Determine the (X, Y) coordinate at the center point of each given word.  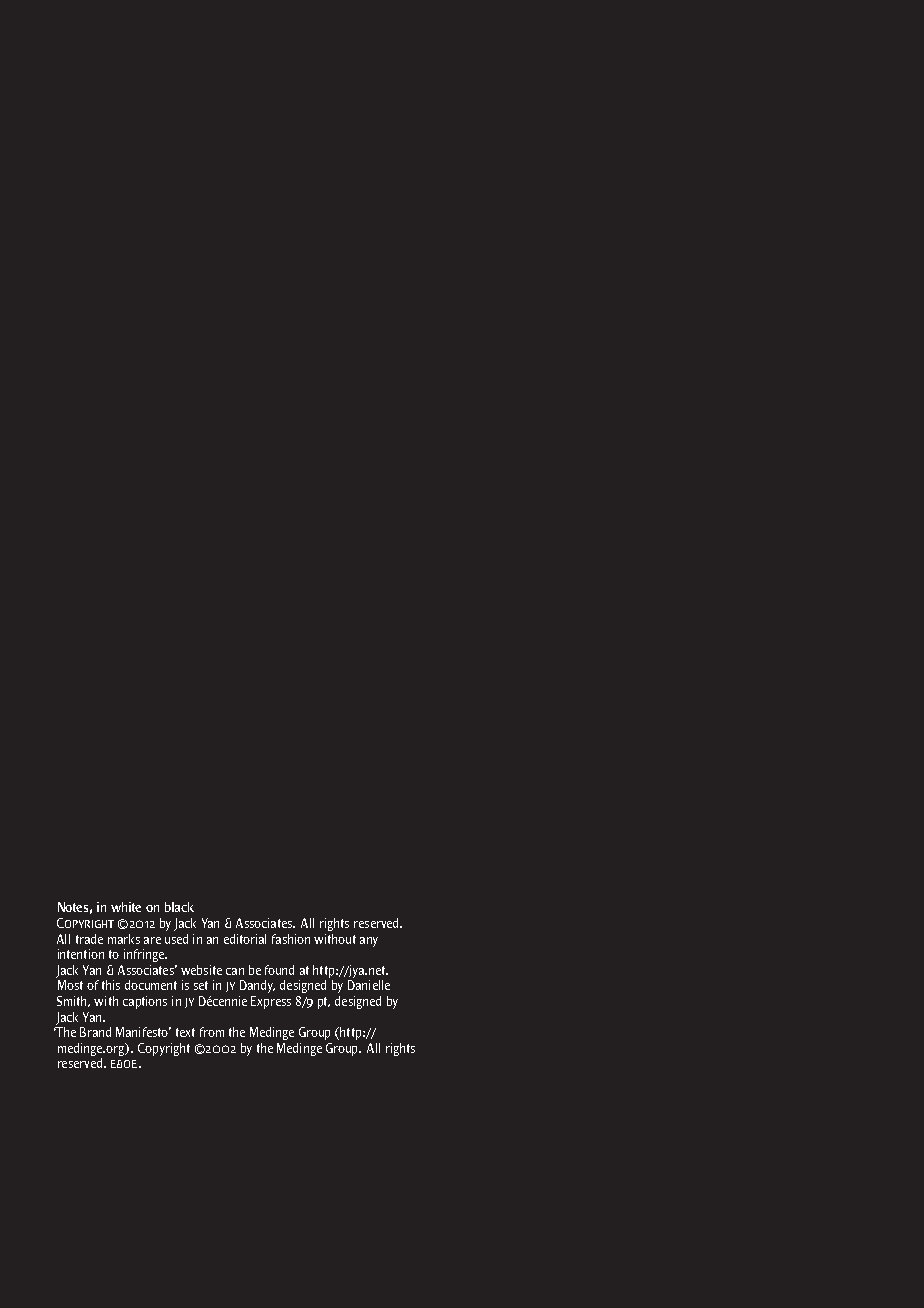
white (126, 907)
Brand (95, 1032)
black (179, 907)
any (369, 942)
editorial (245, 939)
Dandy (257, 986)
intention (81, 954)
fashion (291, 939)
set (201, 985)
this (111, 985)
